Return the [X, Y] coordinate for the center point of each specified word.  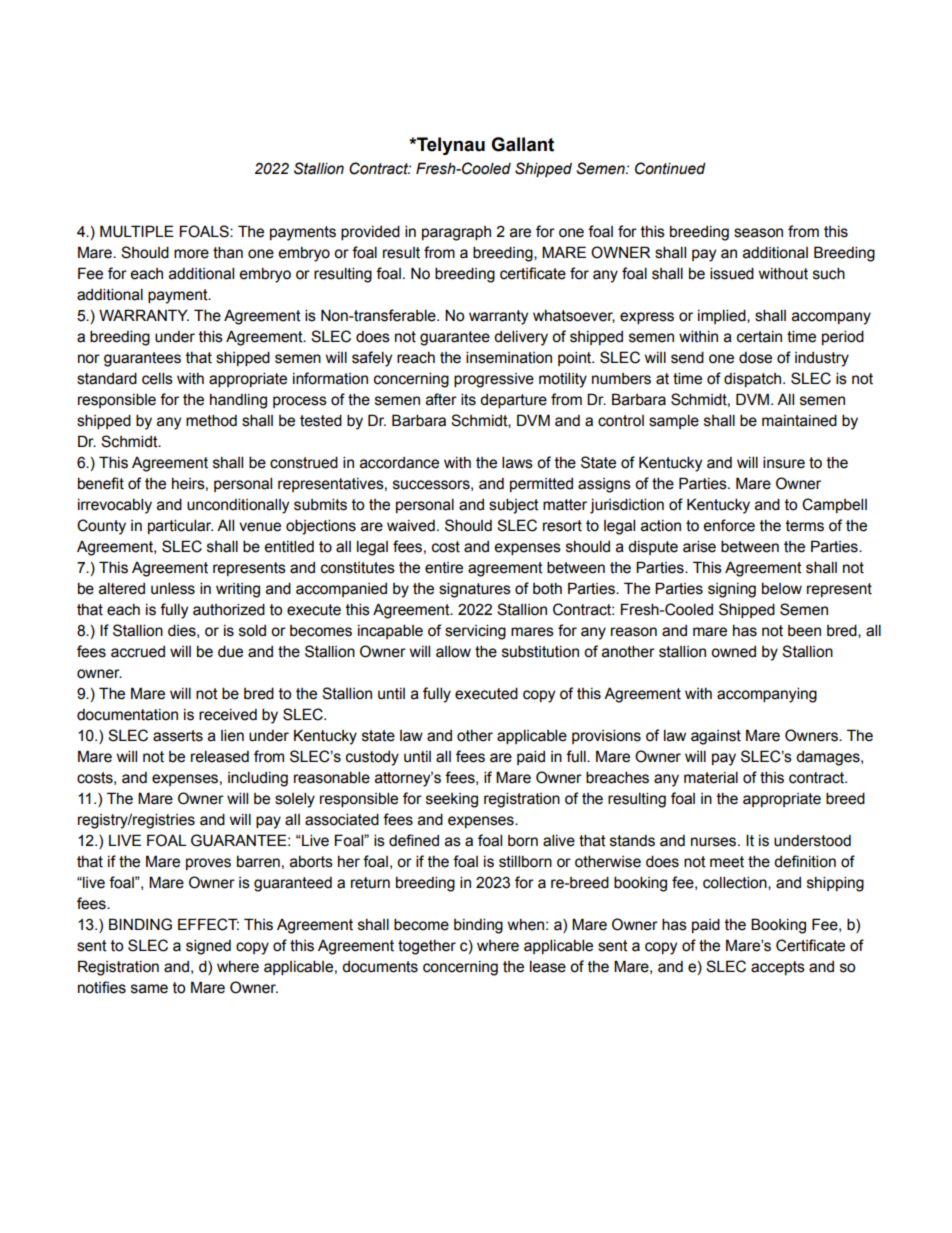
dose [755, 358]
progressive [494, 380]
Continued [670, 168]
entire [444, 568]
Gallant [522, 144]
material [711, 777]
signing [732, 590]
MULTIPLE [137, 231]
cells [157, 378]
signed [208, 947]
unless [173, 588]
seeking [452, 800]
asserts [178, 736]
